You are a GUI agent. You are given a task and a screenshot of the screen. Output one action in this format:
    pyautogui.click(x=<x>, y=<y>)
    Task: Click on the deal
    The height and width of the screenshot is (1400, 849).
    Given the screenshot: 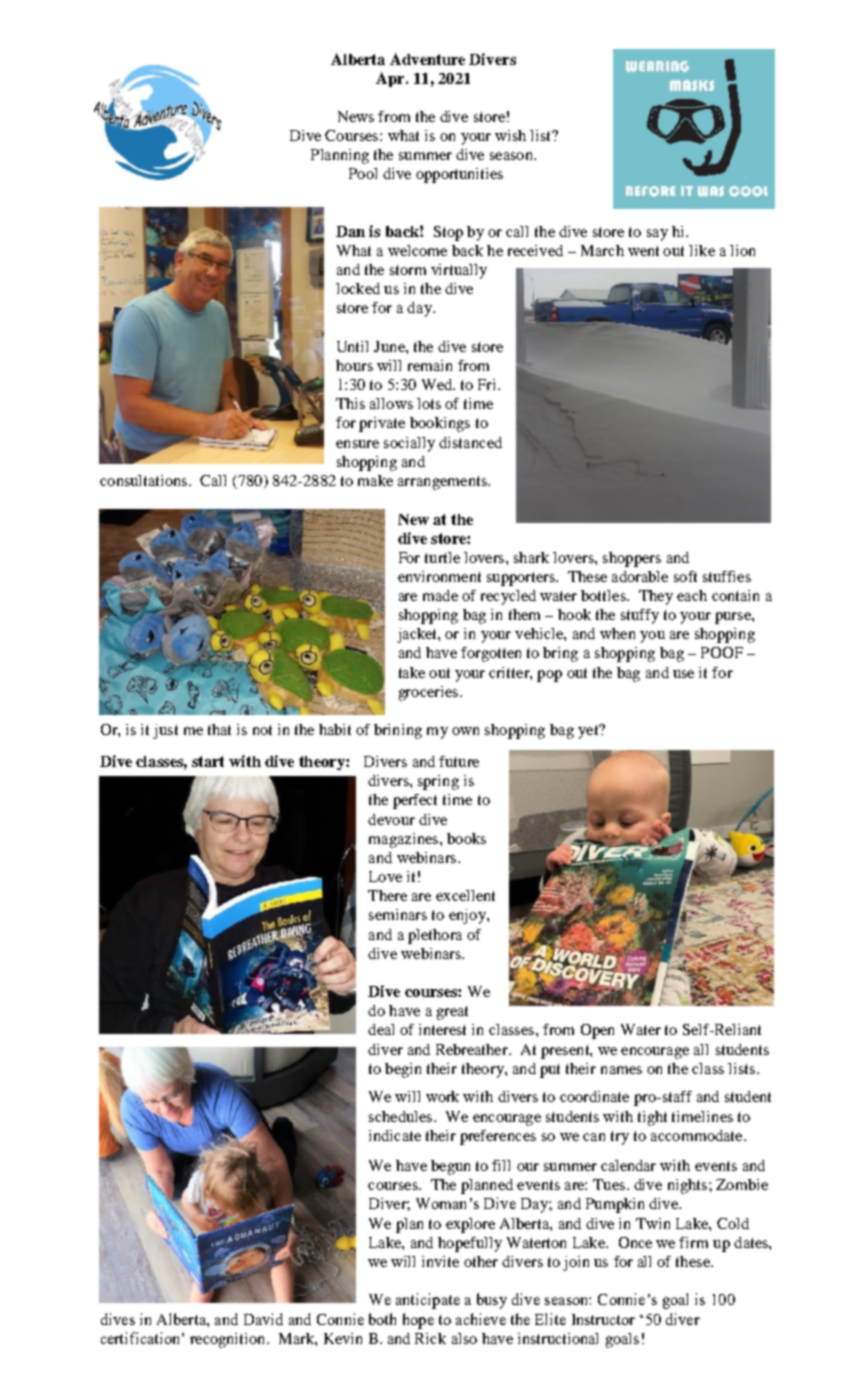 What is the action you would take?
    pyautogui.click(x=381, y=1029)
